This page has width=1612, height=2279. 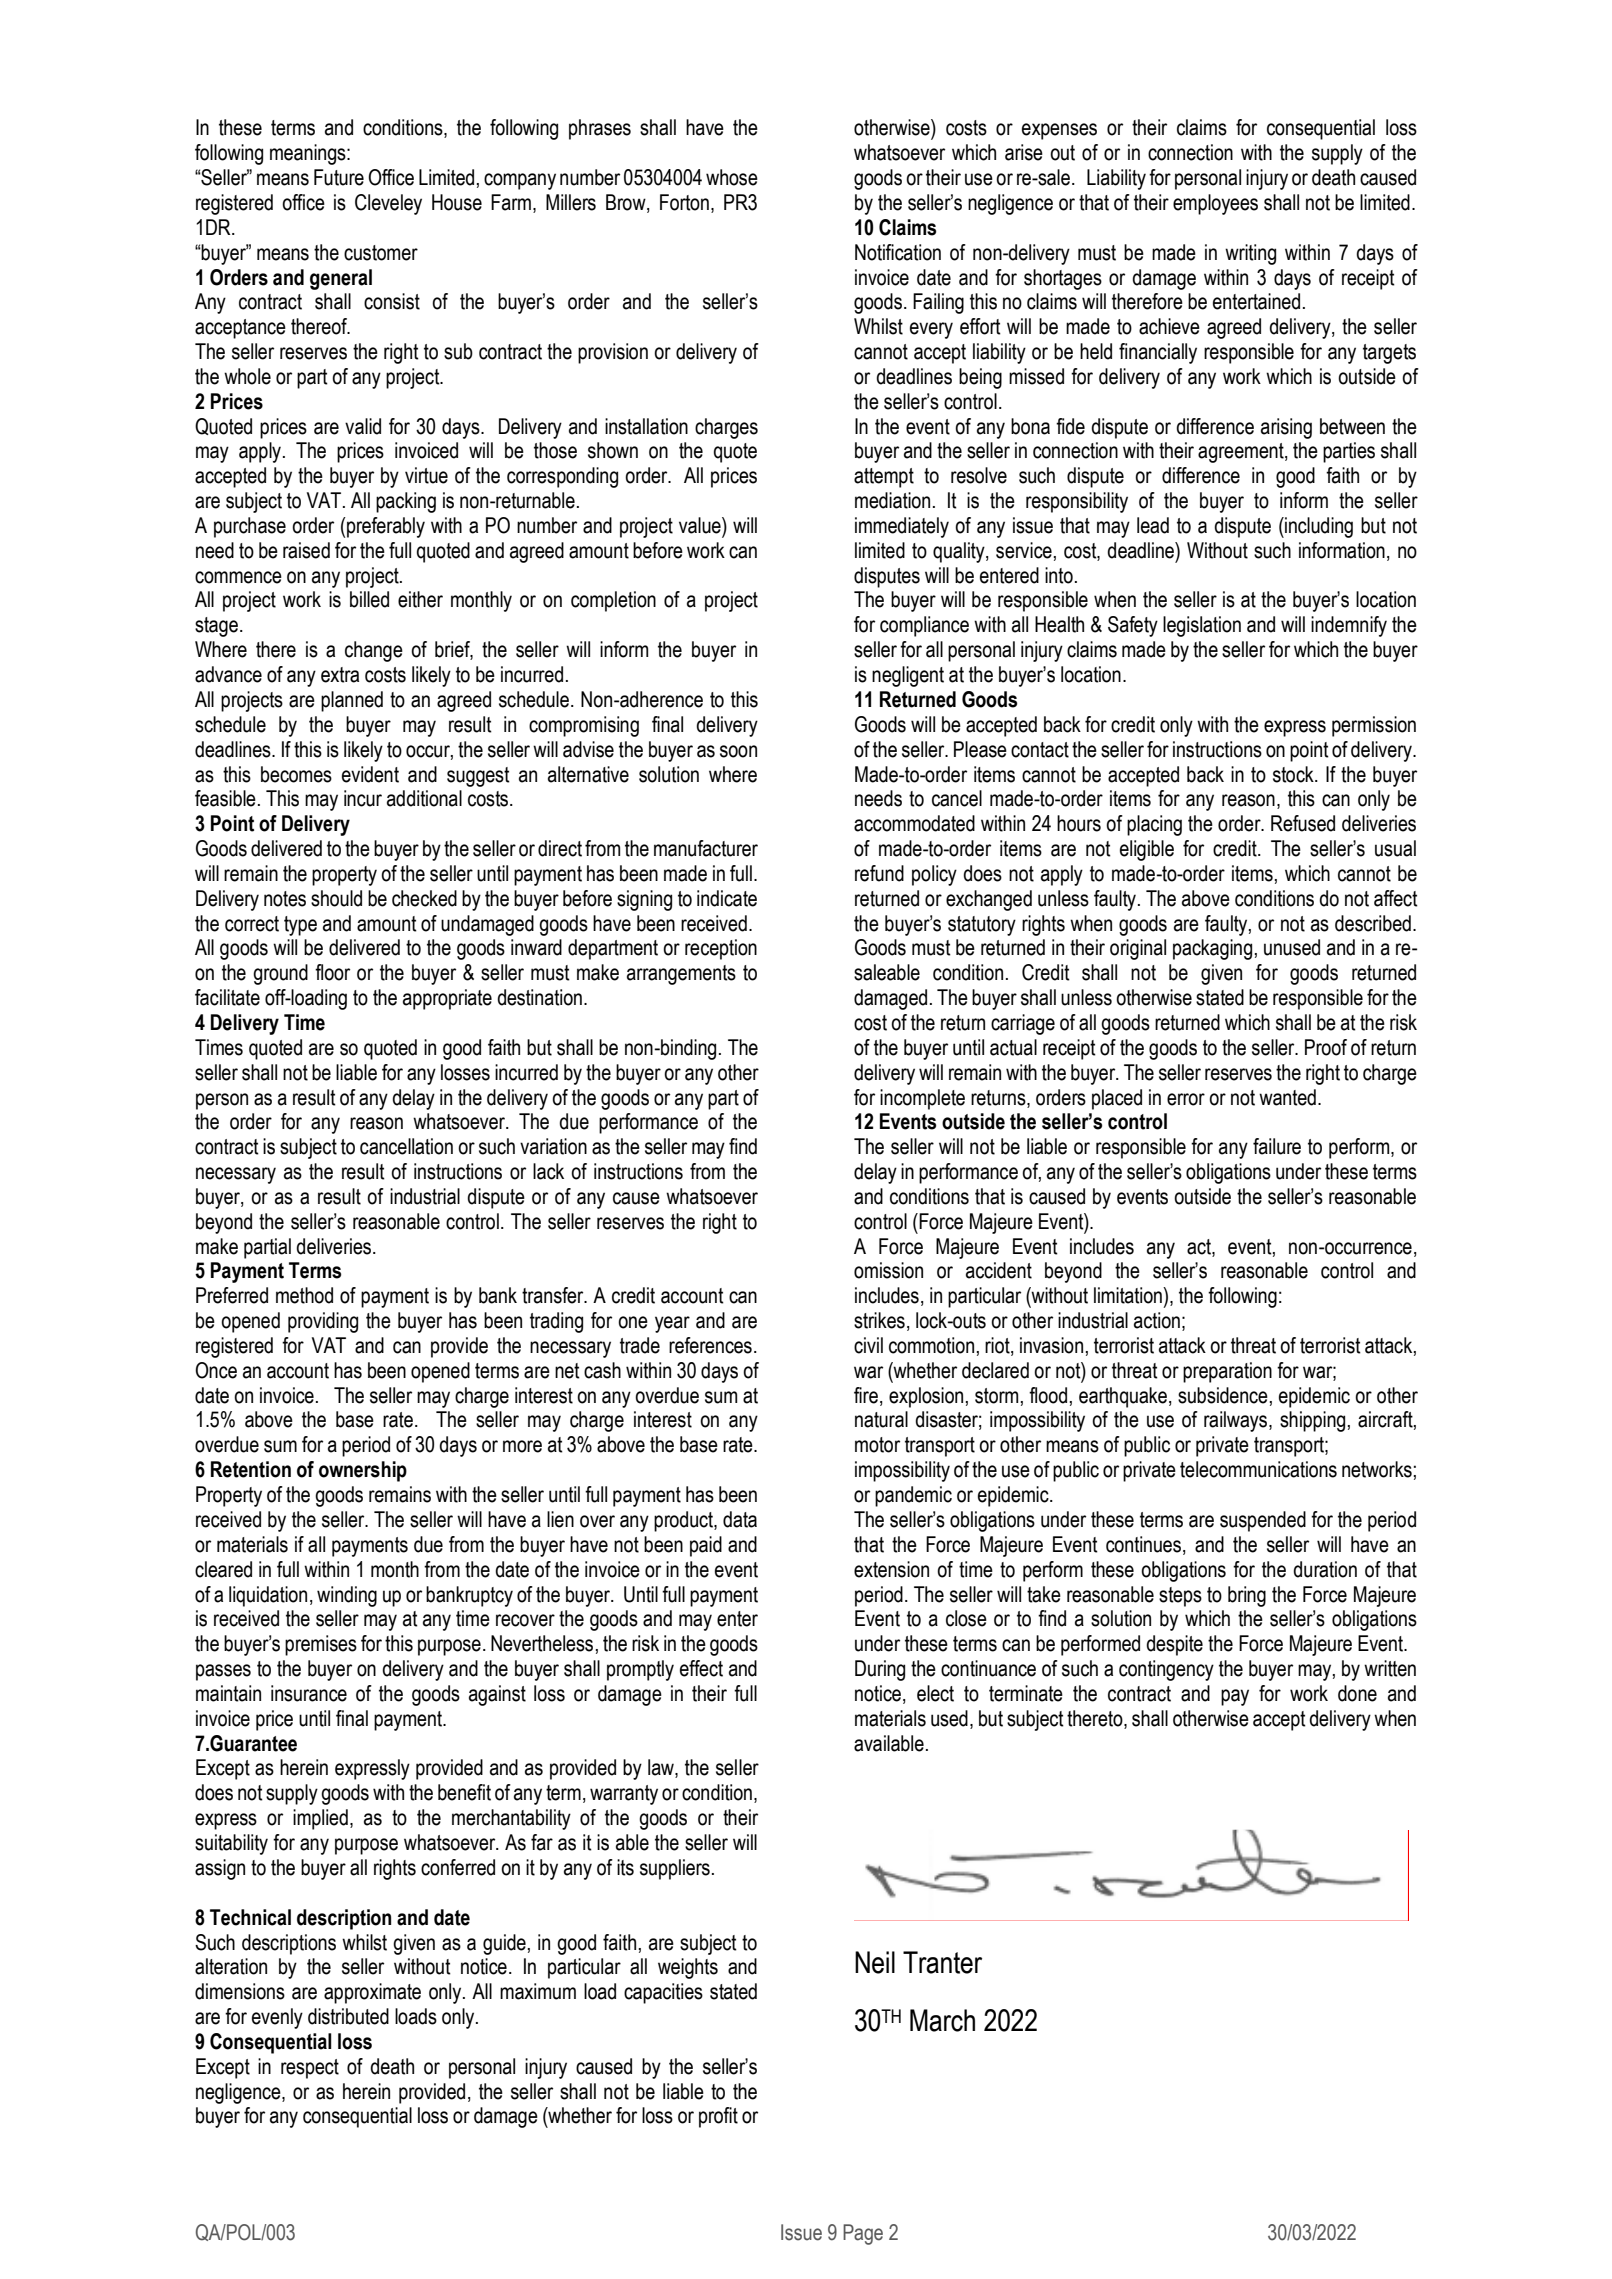 I want to click on employees, so click(x=1215, y=204).
